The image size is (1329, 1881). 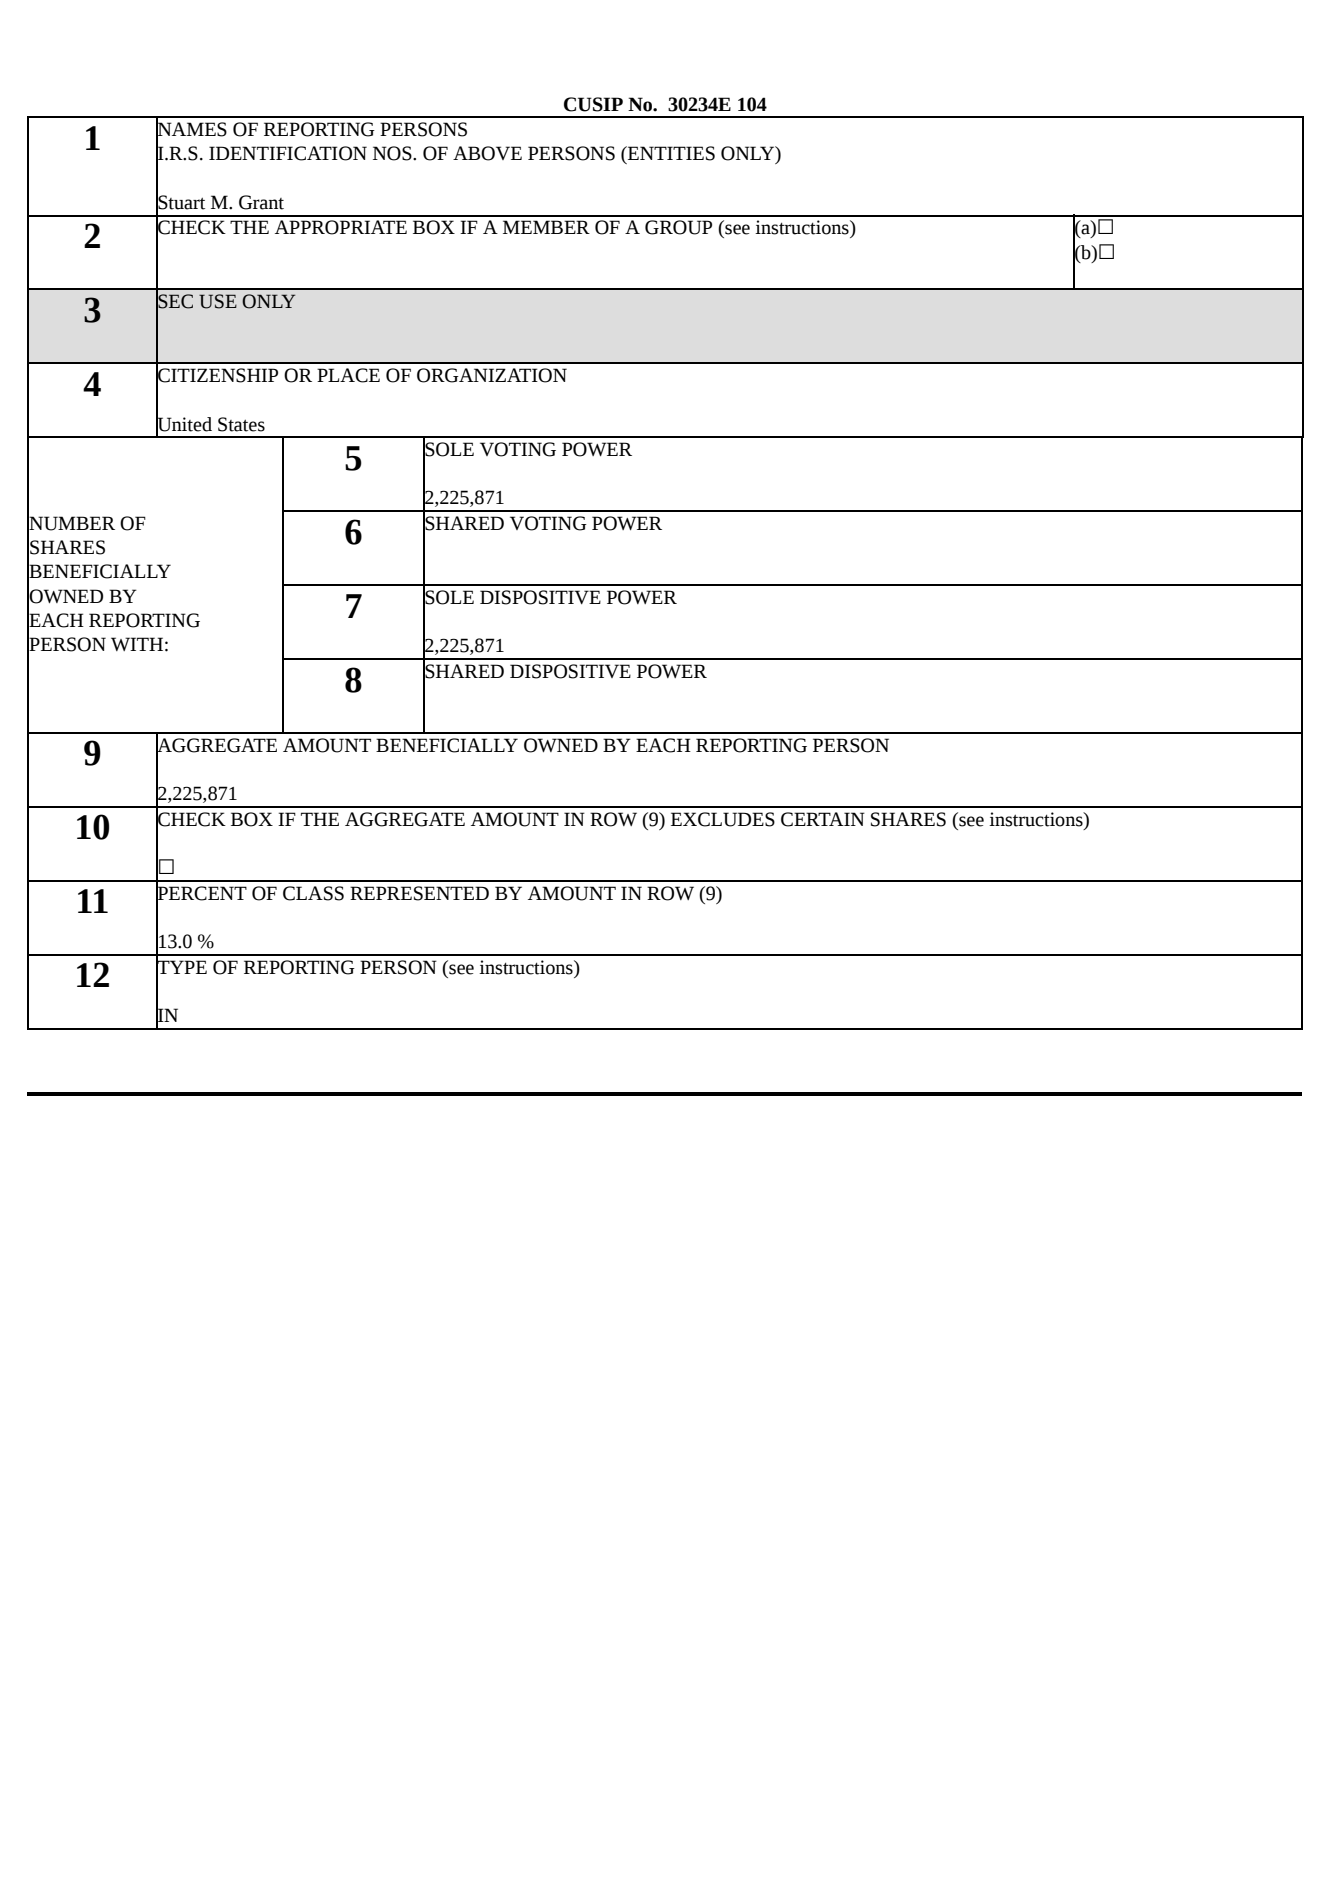 I want to click on ENTITIES, so click(x=670, y=153).
